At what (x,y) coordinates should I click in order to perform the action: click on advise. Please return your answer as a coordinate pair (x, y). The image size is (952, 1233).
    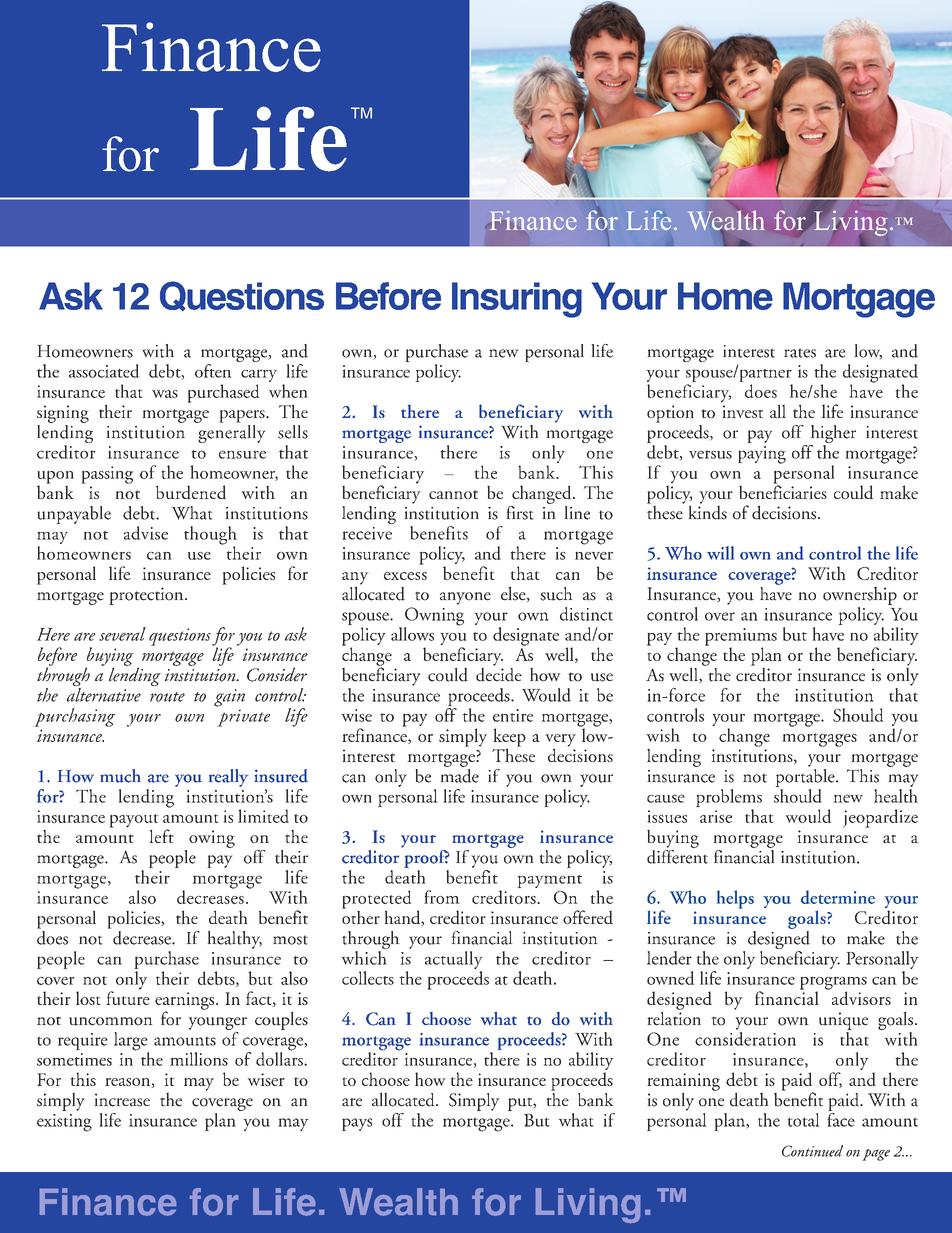
    Looking at the image, I should click on (146, 533).
